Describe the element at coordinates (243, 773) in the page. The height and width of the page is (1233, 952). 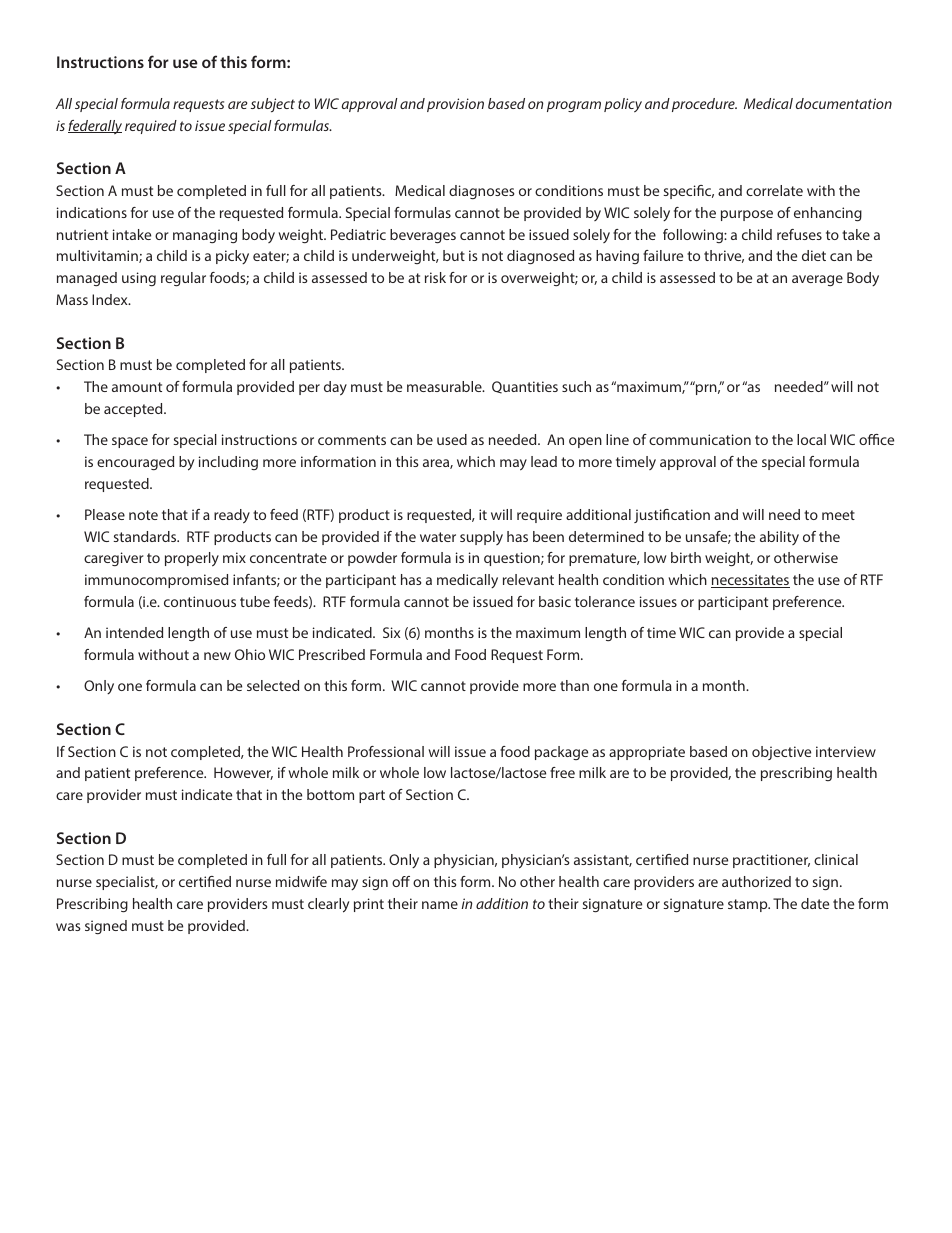
I see `However` at that location.
